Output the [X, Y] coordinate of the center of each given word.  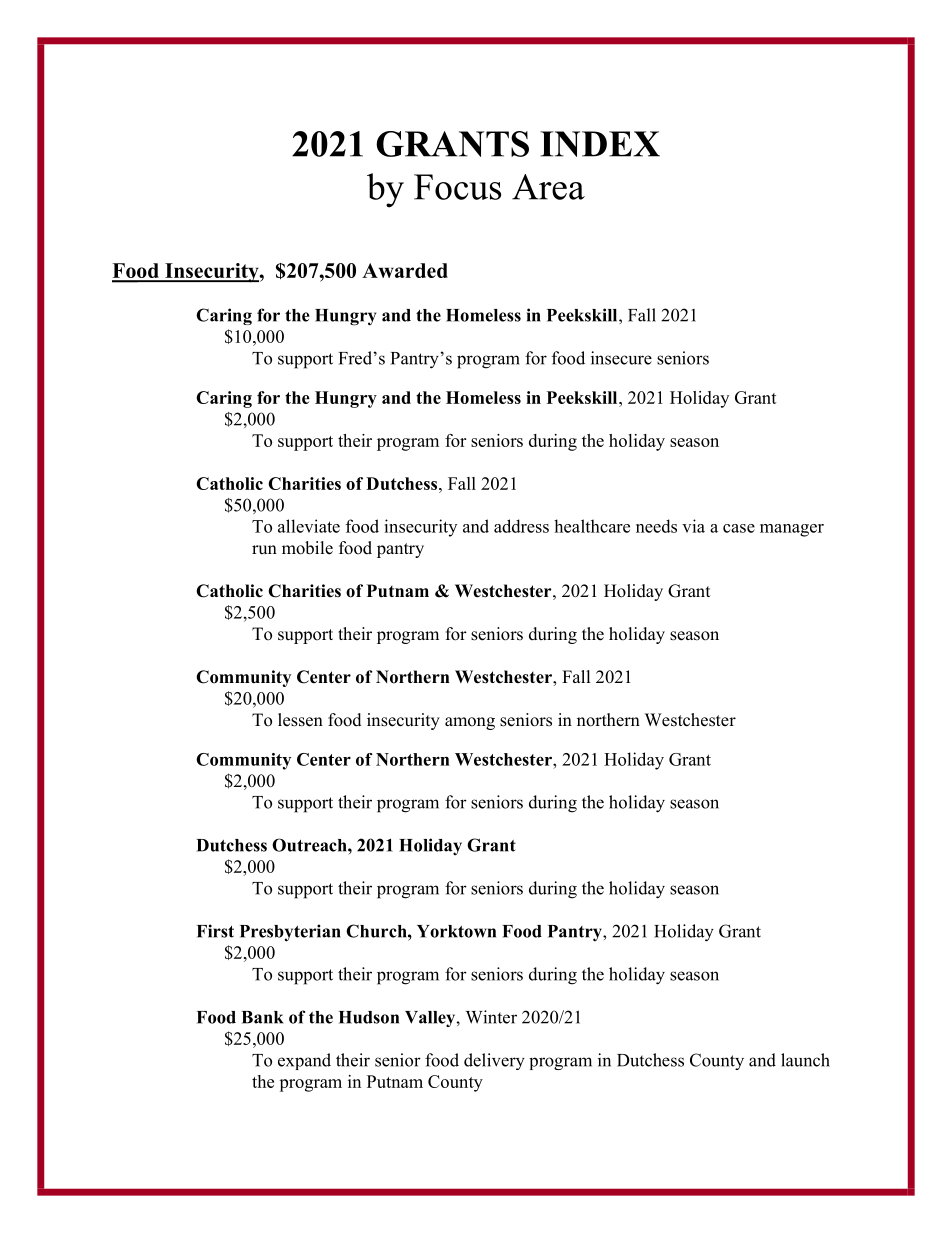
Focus [457, 187]
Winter [491, 1017]
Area [548, 187]
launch [805, 1060]
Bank [263, 1017]
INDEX [600, 144]
